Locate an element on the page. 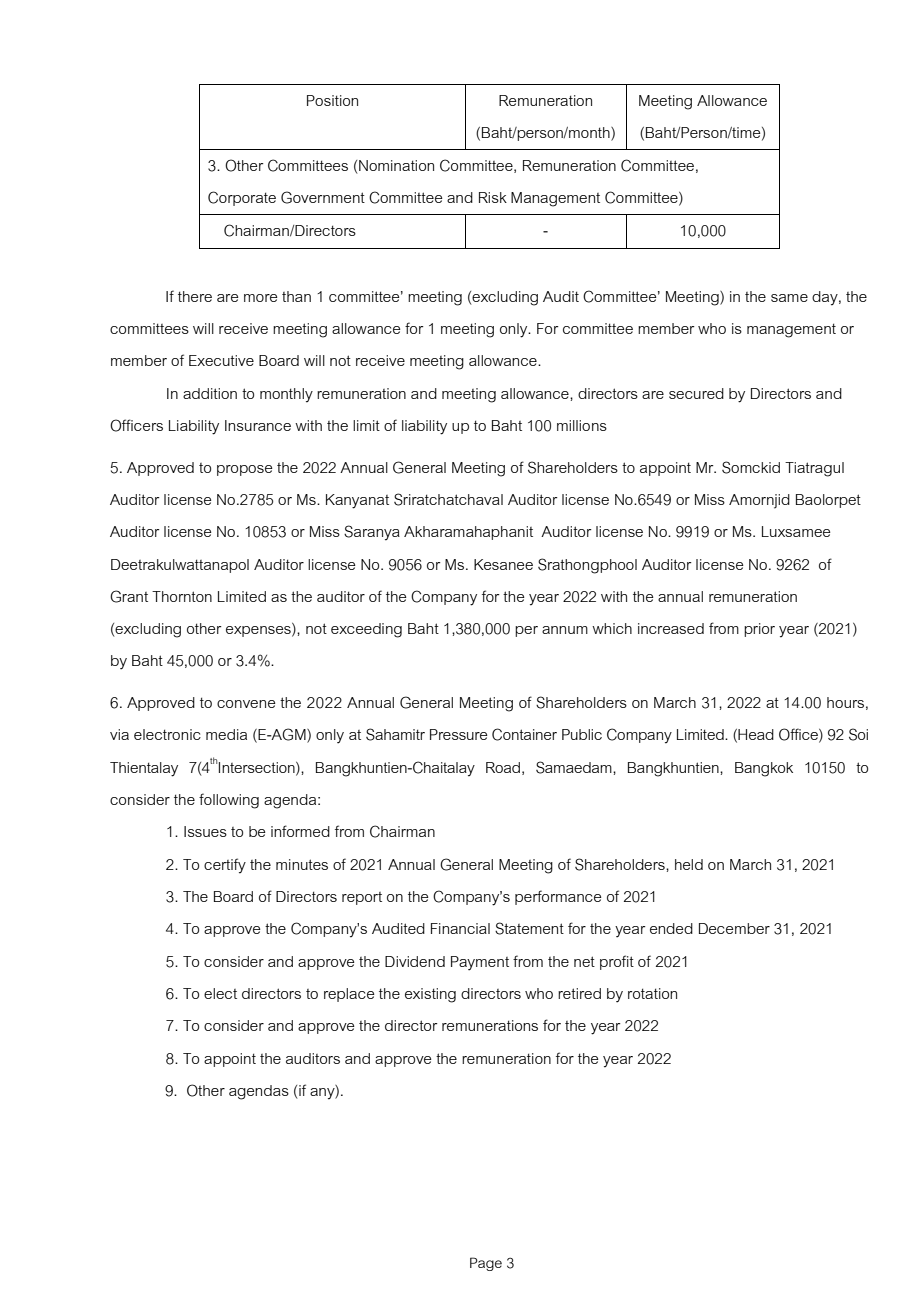  millions is located at coordinates (582, 425).
